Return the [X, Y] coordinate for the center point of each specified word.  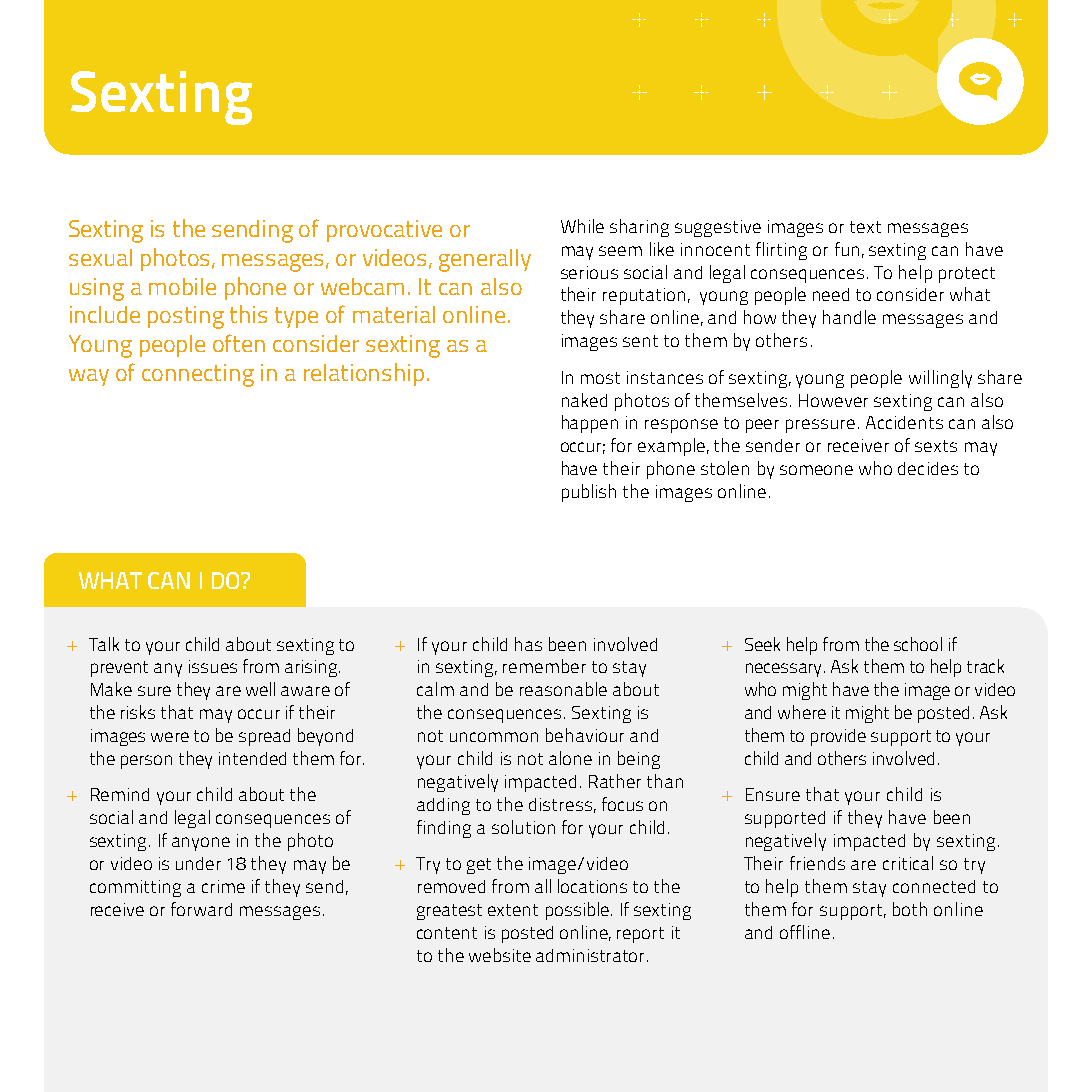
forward [201, 909]
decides [928, 468]
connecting [198, 375]
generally [485, 260]
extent [513, 910]
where [802, 712]
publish [589, 493]
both [910, 909]
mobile [182, 286]
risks [138, 712]
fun [847, 249]
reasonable [563, 689]
